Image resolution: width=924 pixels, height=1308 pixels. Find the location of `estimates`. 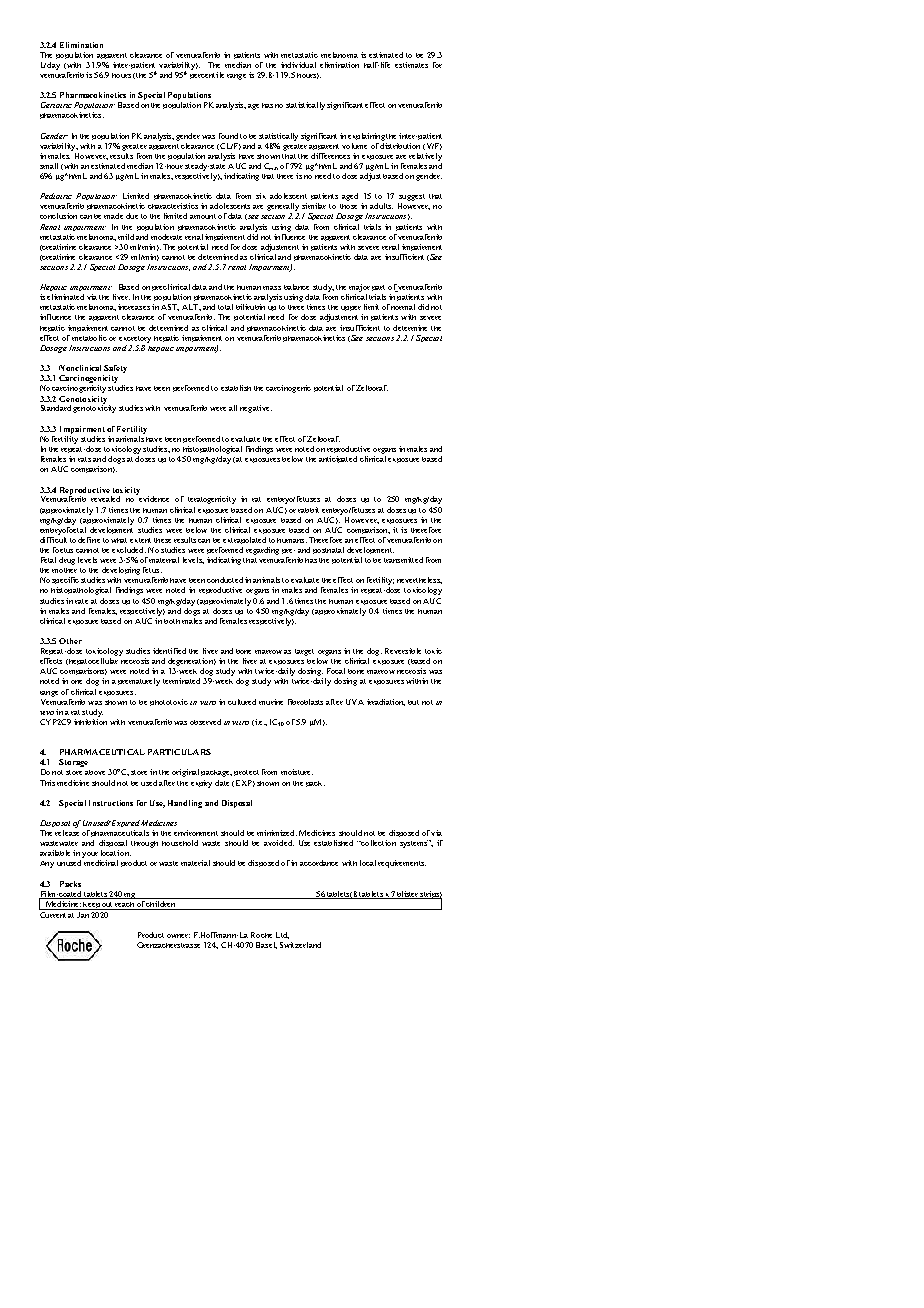

estimates is located at coordinates (411, 65).
